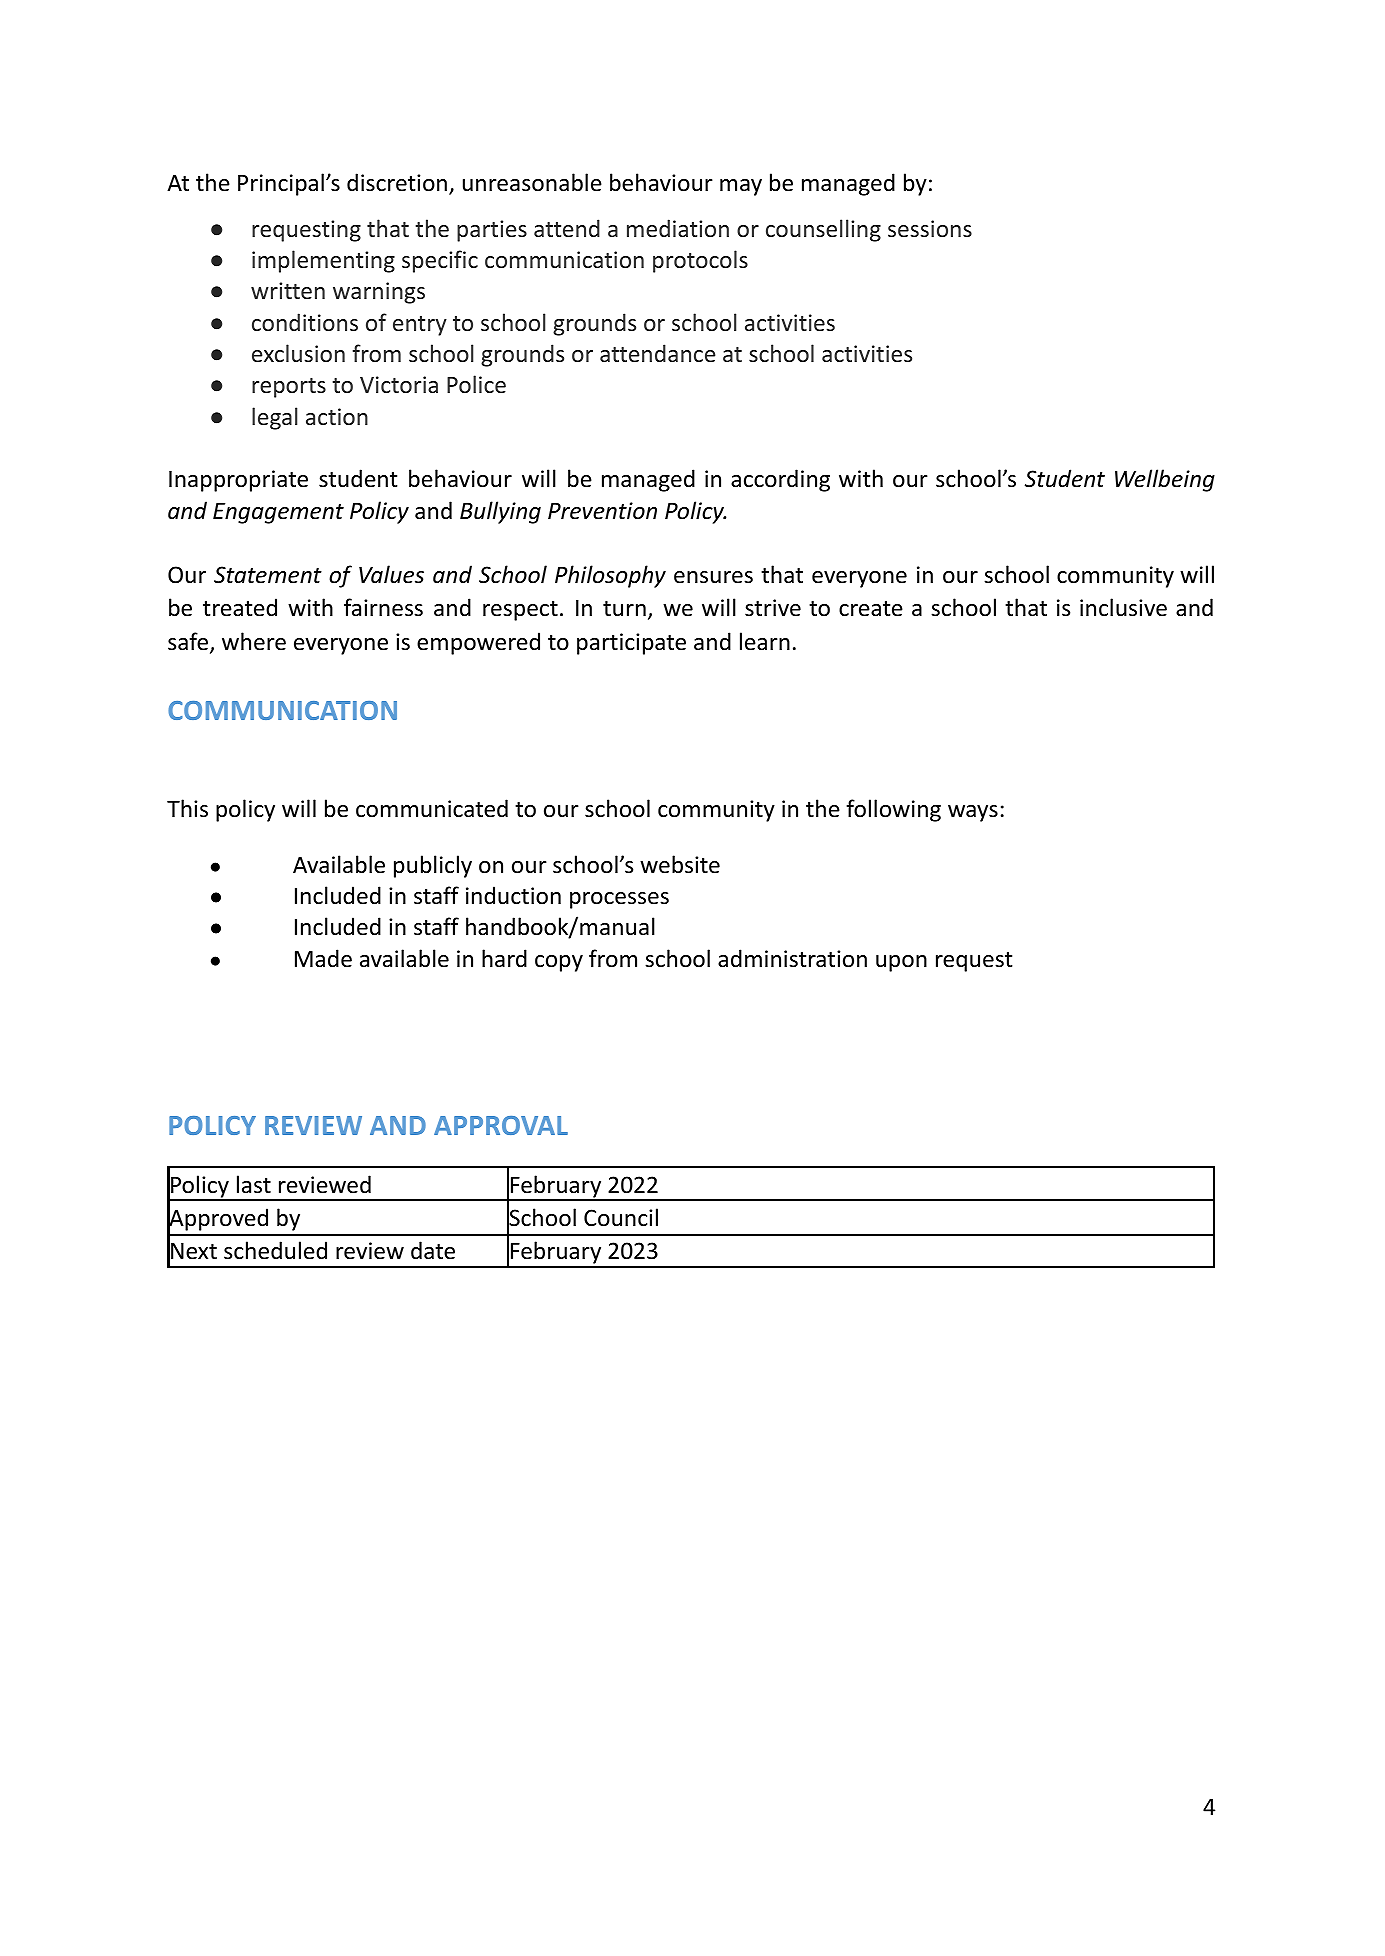 This screenshot has width=1385, height=1956. What do you see at coordinates (1123, 607) in the screenshot?
I see `inclusive` at bounding box center [1123, 607].
